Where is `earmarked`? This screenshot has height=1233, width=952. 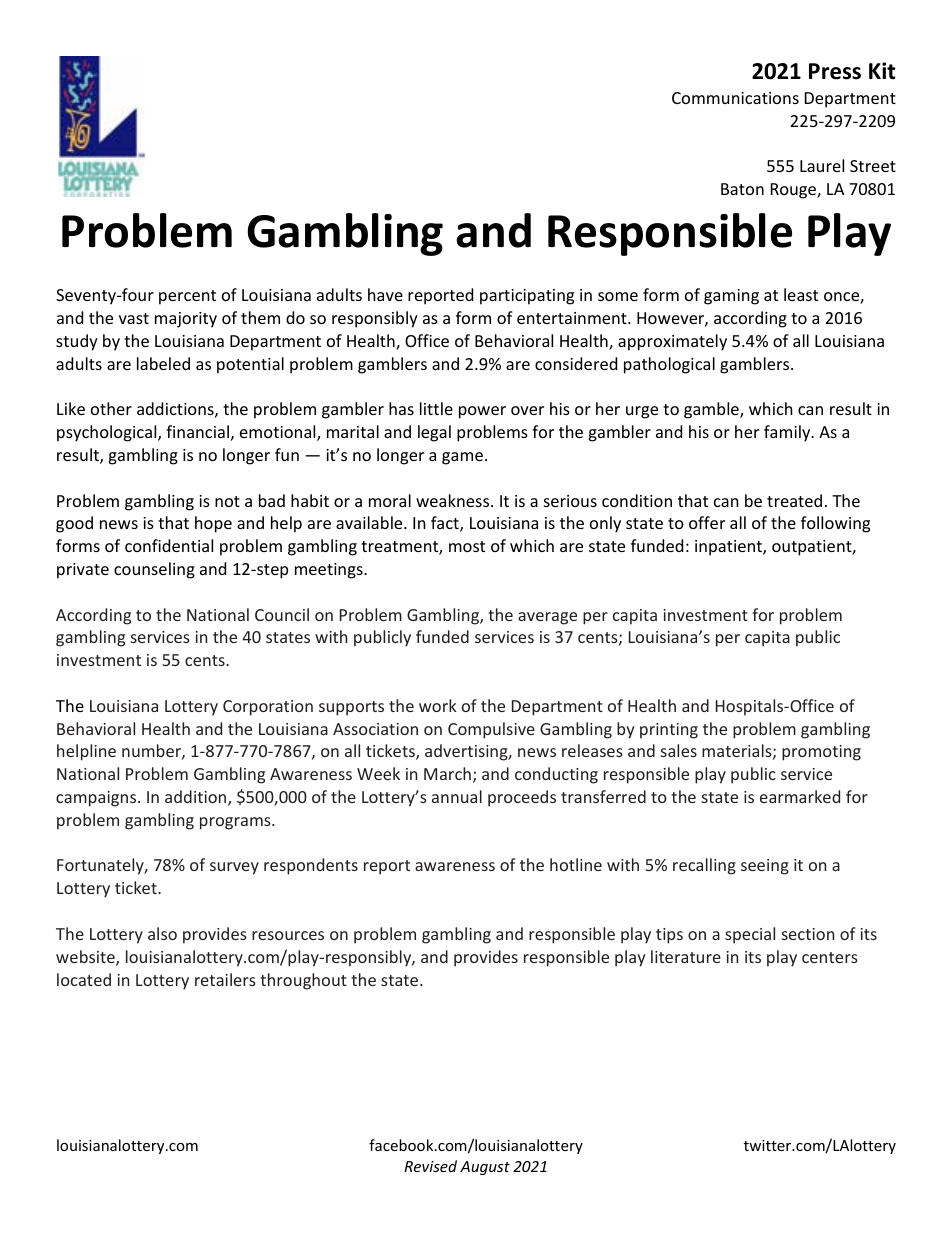
earmarked is located at coordinates (800, 796).
